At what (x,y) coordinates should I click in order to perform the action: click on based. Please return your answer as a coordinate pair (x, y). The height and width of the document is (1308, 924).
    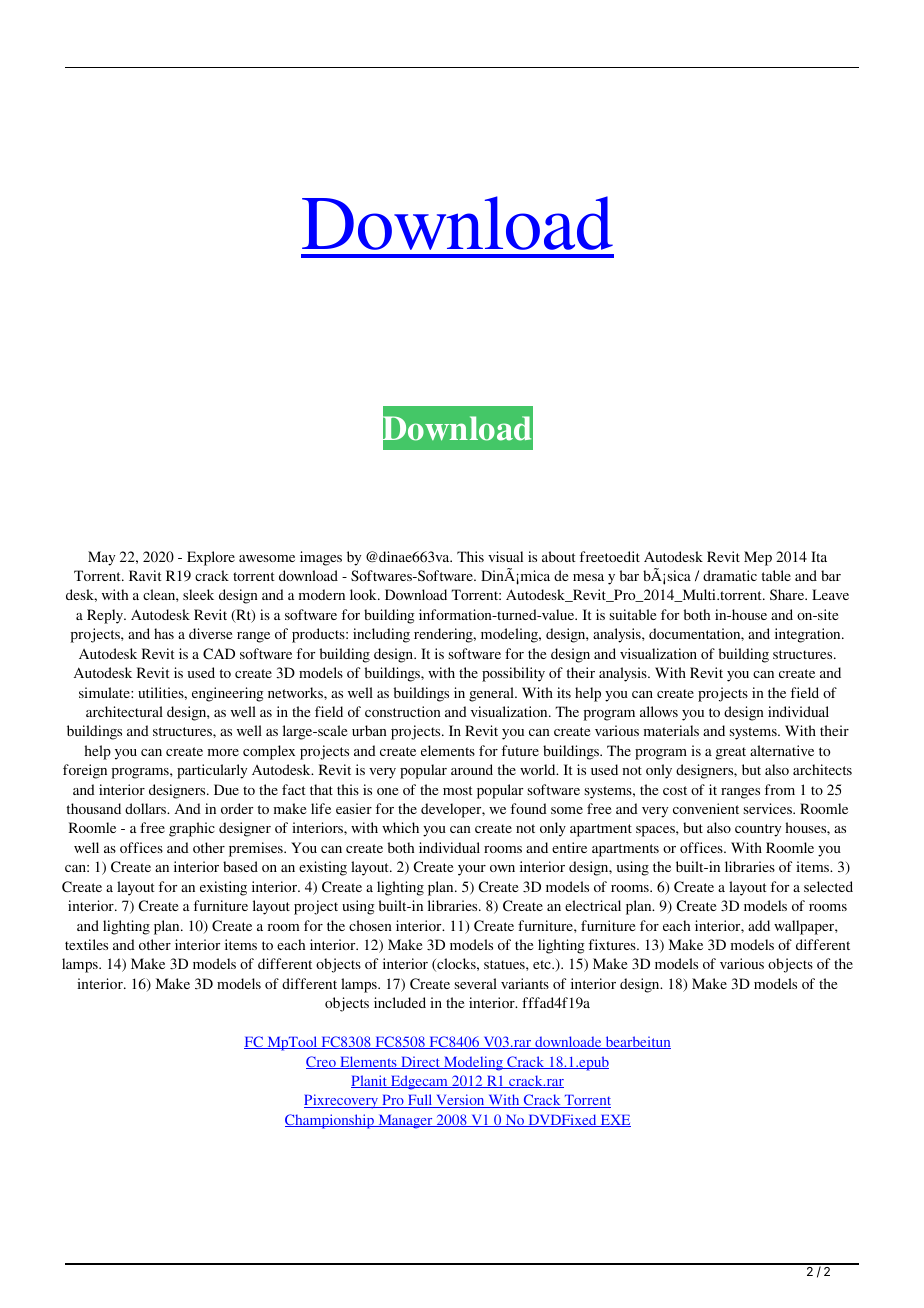
    Looking at the image, I should click on (240, 866).
